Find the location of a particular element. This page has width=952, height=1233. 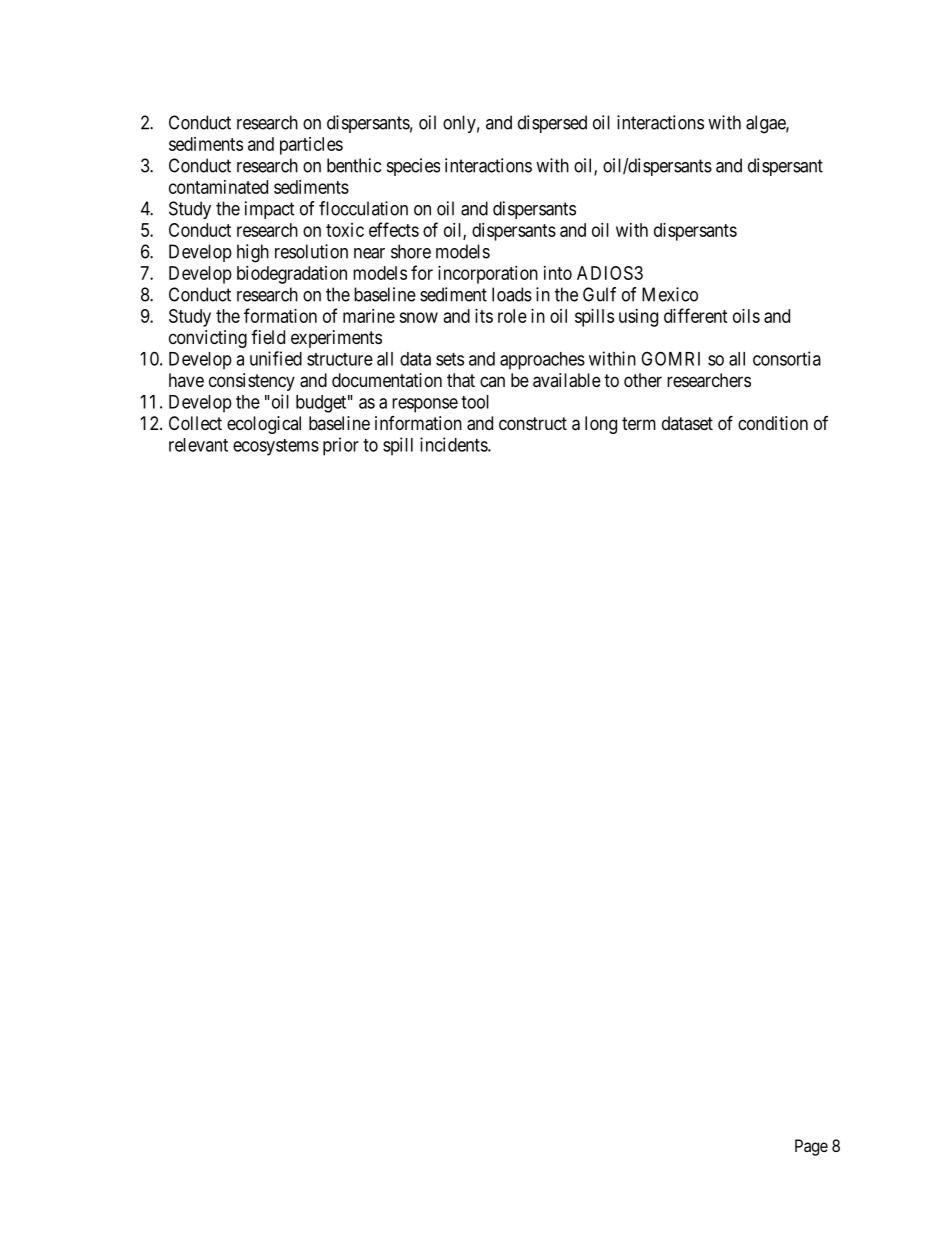

Mexico is located at coordinates (670, 294).
